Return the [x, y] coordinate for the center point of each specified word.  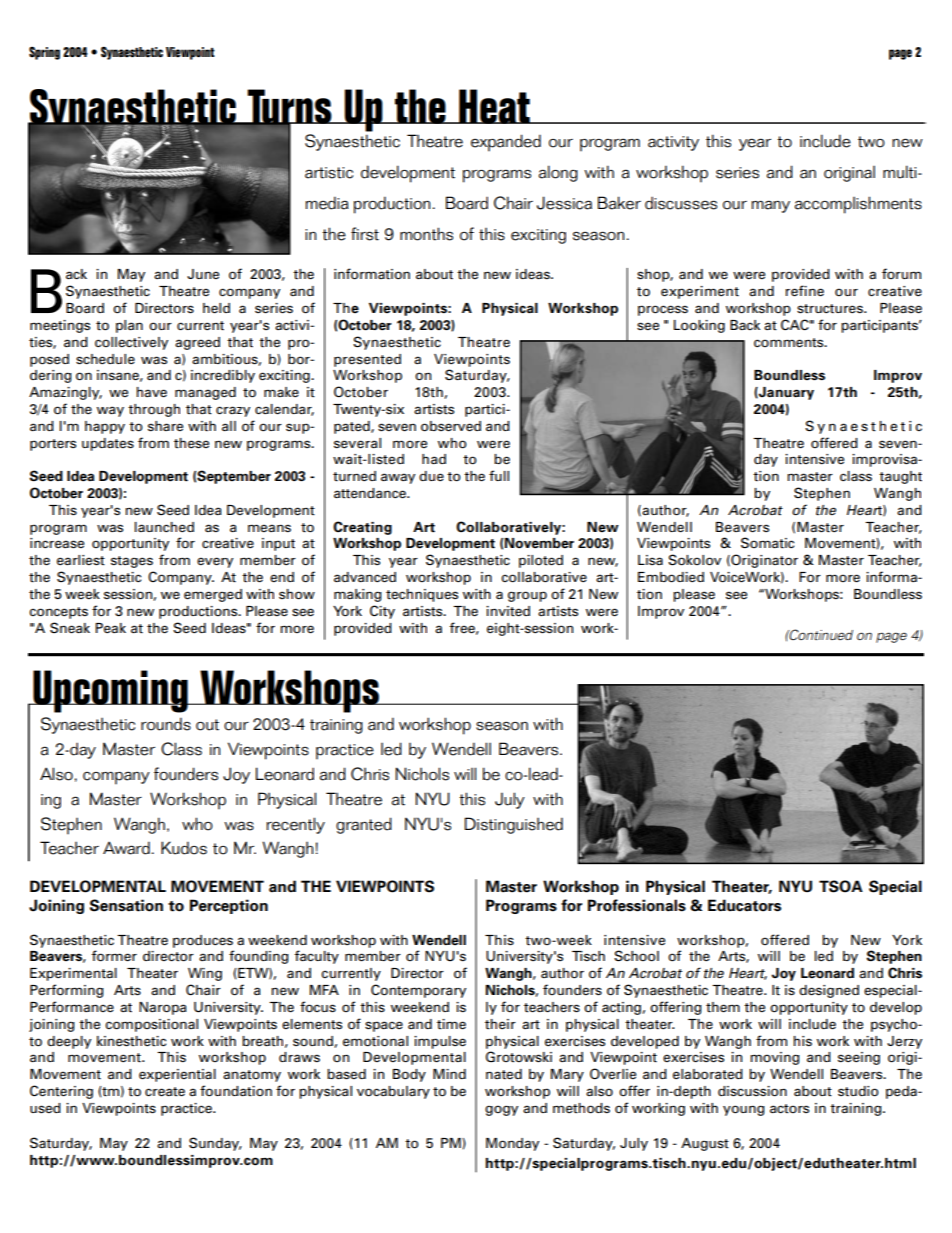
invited [508, 611]
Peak [110, 628]
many [771, 206]
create [165, 1092]
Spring [44, 53]
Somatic [767, 543]
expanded [506, 143]
